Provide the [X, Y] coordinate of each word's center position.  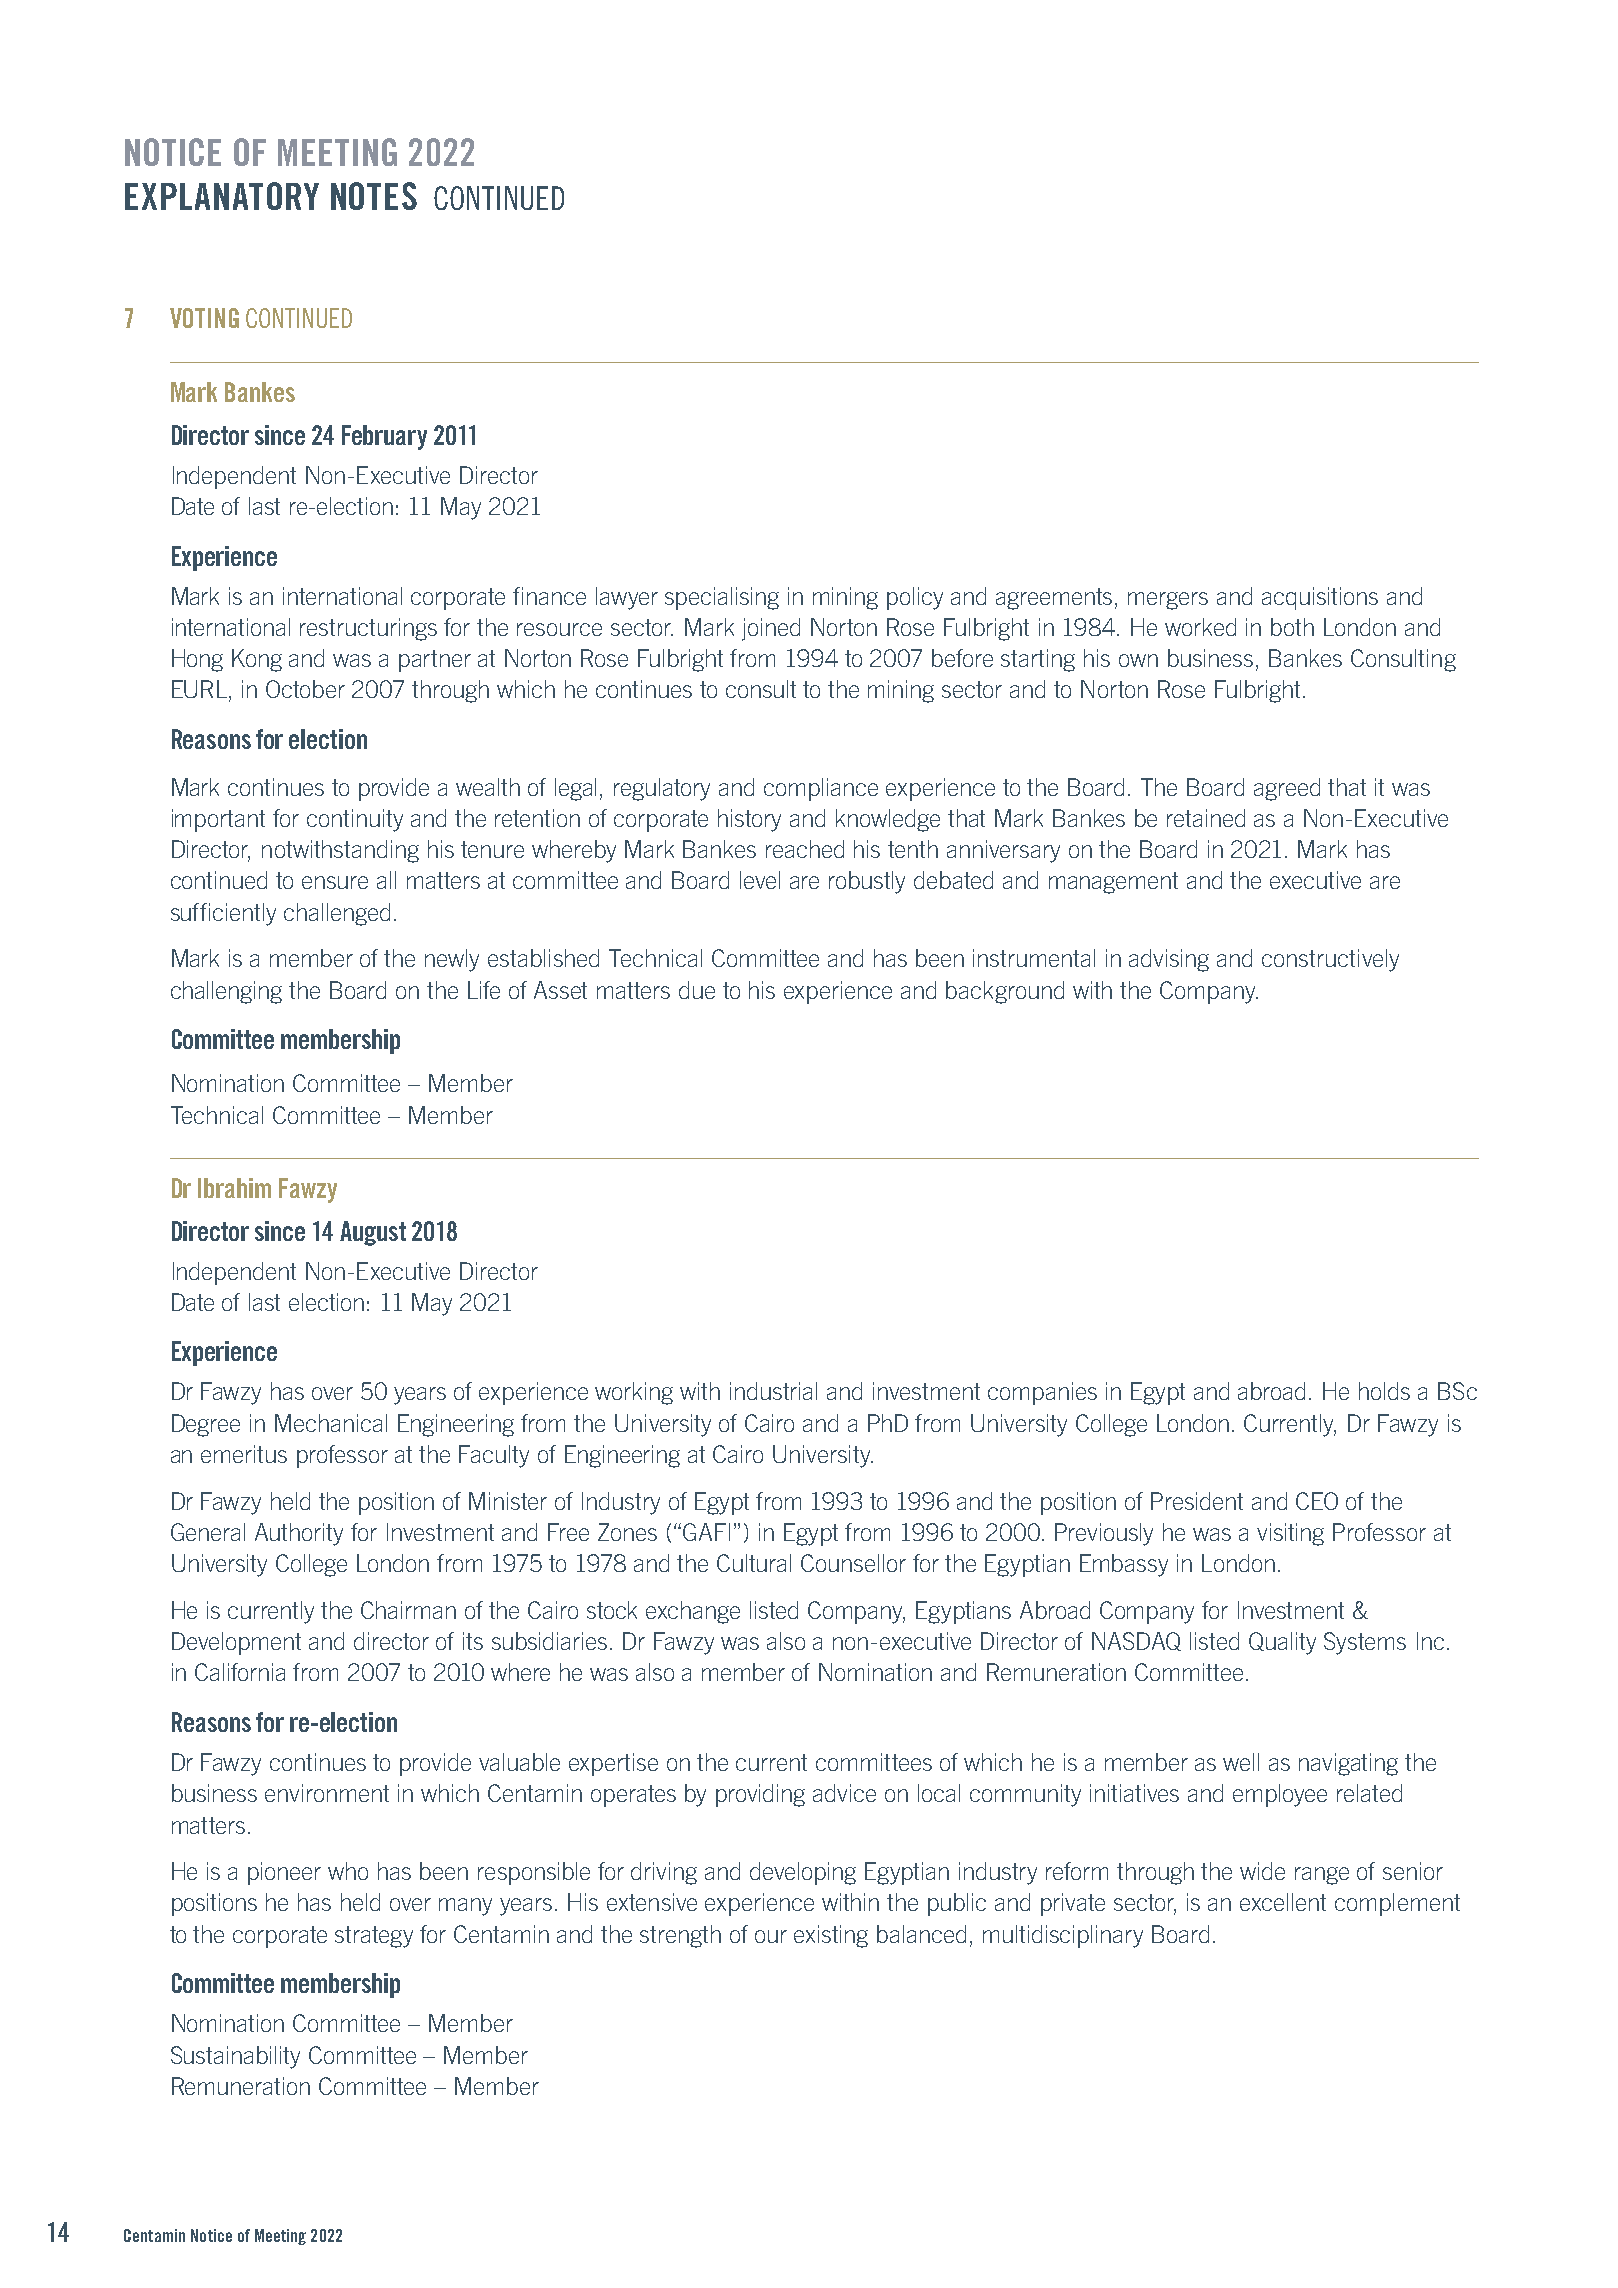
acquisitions [1320, 598]
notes [374, 196]
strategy [374, 1937]
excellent [1283, 1902]
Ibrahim [234, 1188]
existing [831, 1936]
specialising [722, 598]
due [697, 990]
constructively [1330, 960]
